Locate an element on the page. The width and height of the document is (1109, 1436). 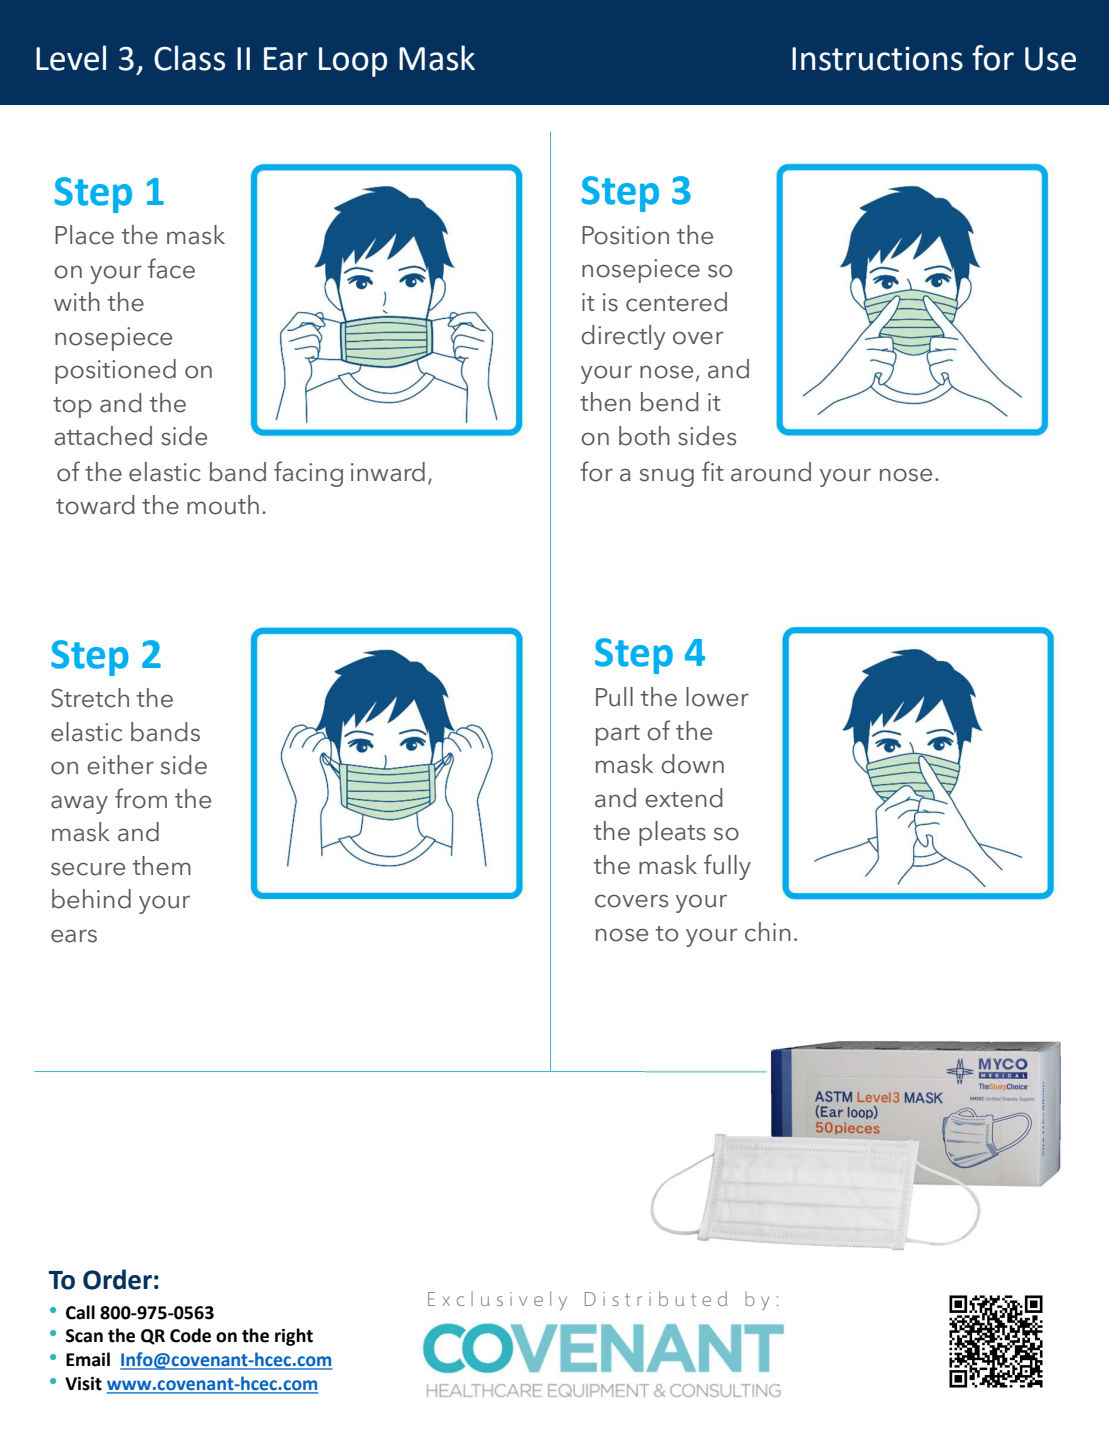
either is located at coordinates (120, 765).
